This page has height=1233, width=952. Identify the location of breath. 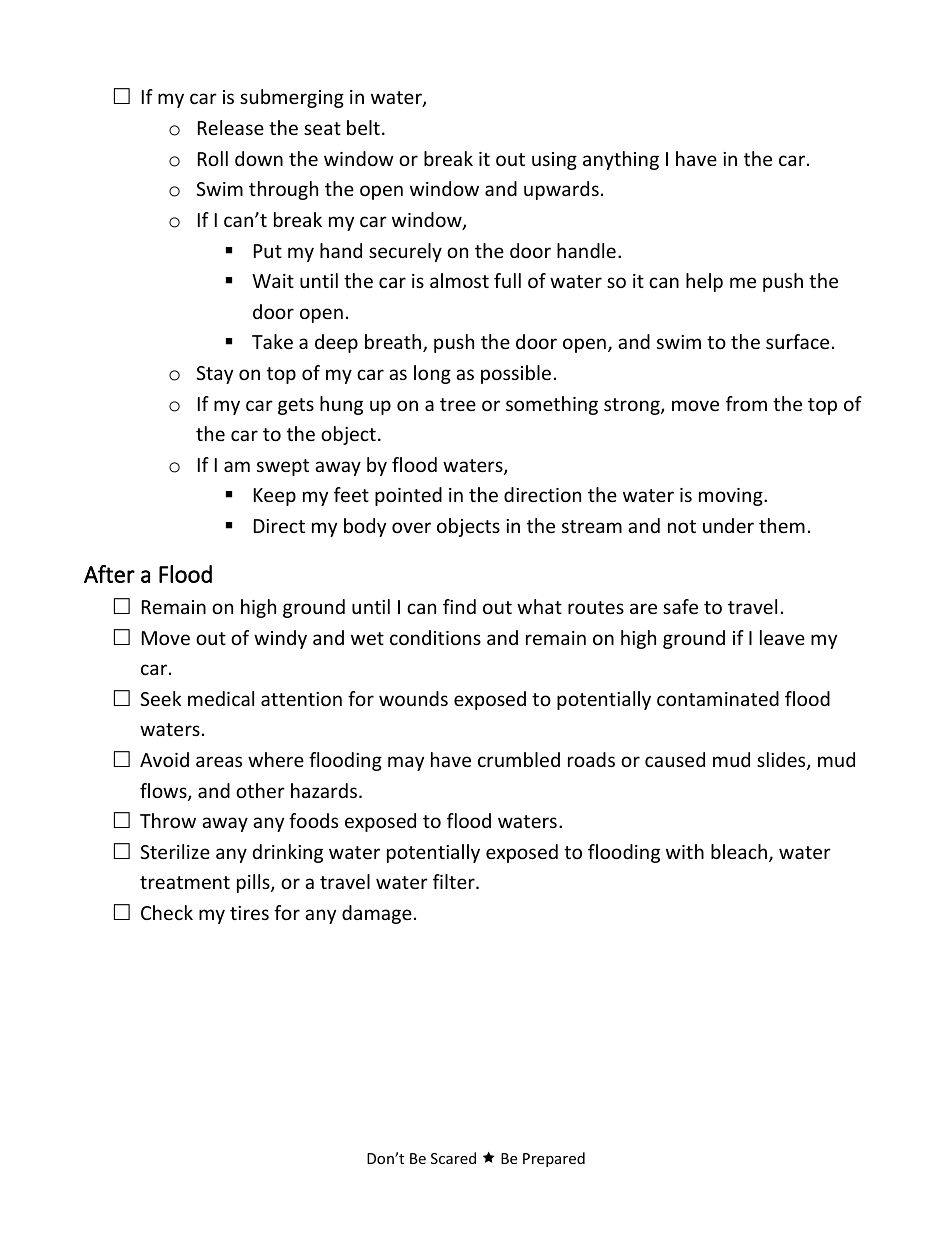
(394, 343).
